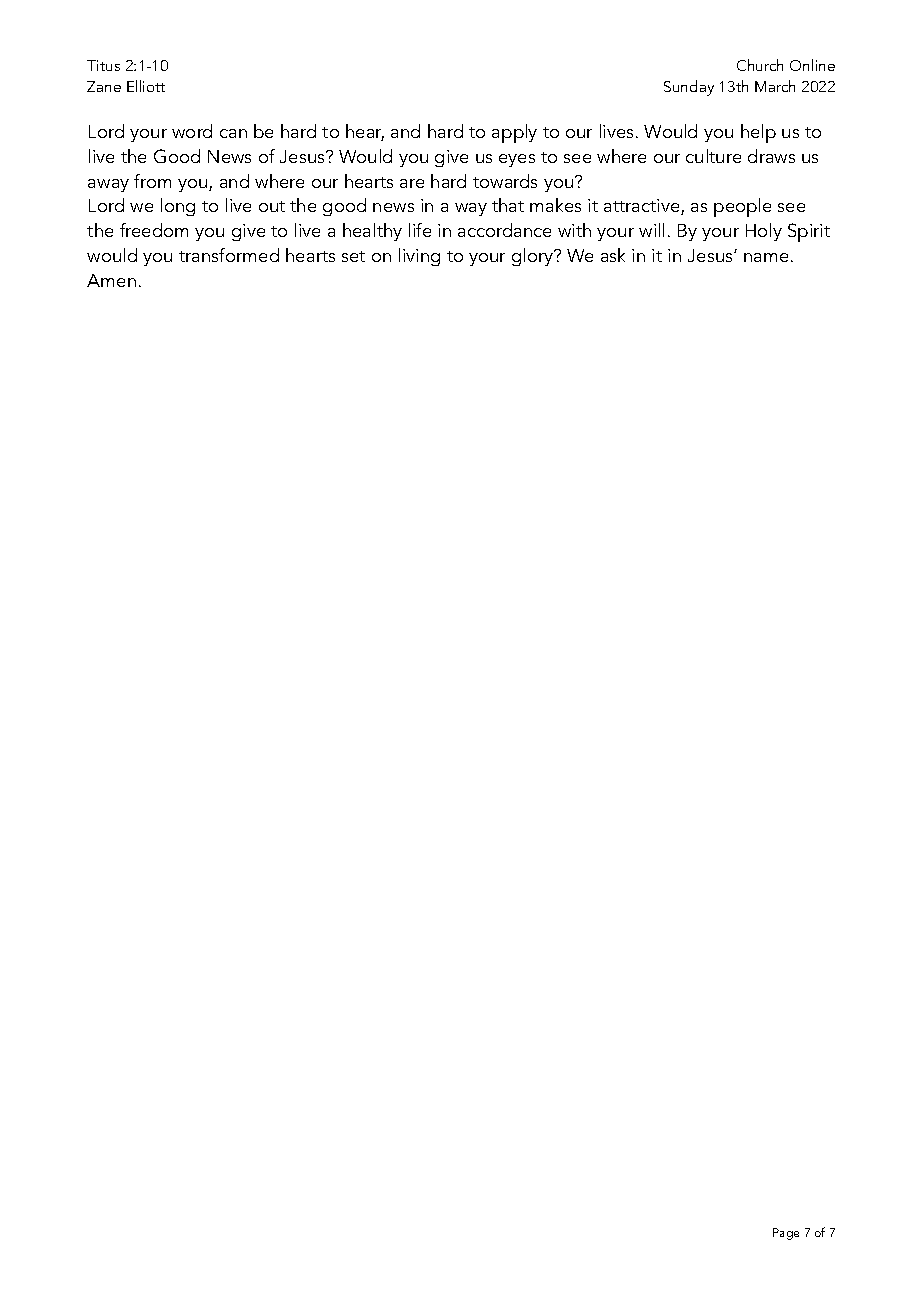 The width and height of the screenshot is (924, 1308). I want to click on ask, so click(613, 255).
